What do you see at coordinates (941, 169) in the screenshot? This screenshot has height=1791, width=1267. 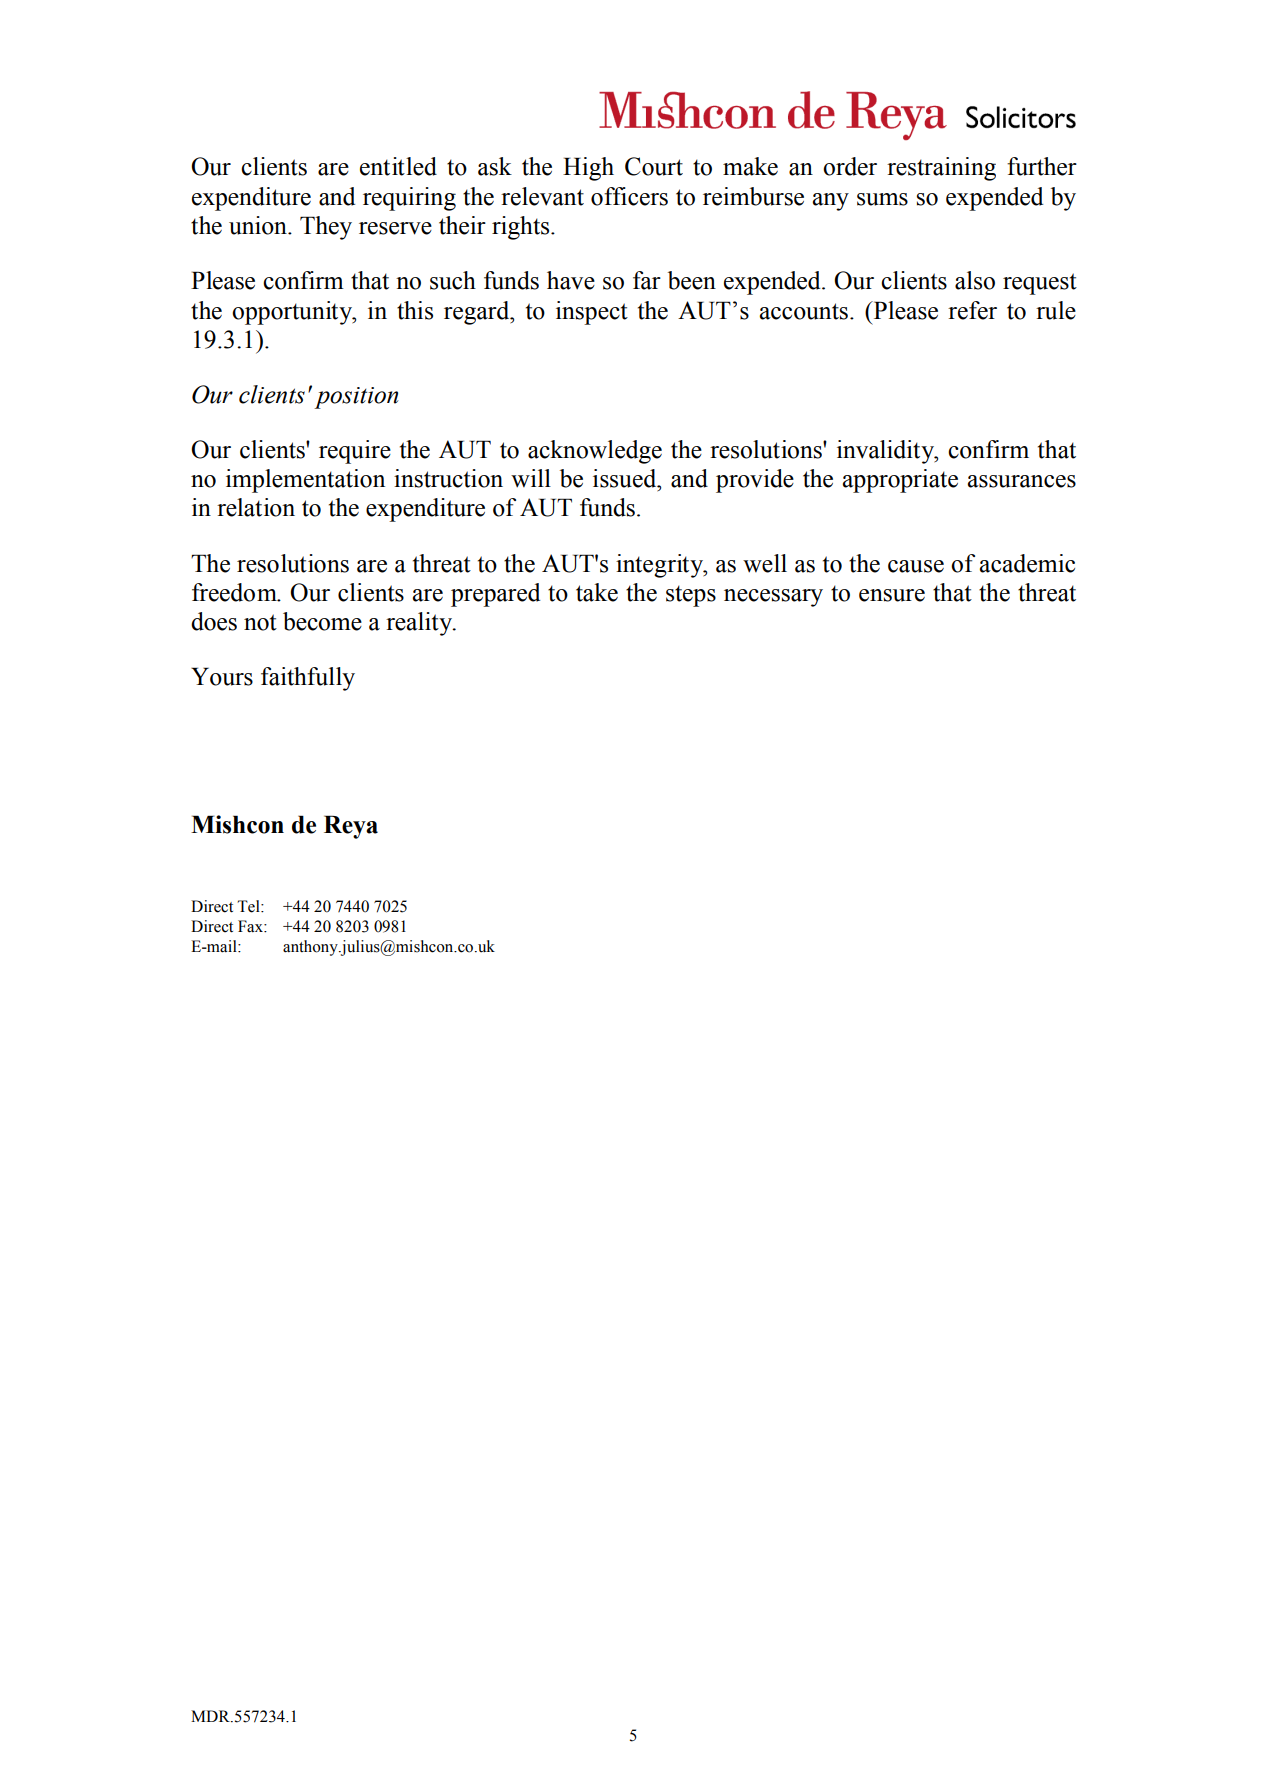 I see `restraining` at bounding box center [941, 169].
